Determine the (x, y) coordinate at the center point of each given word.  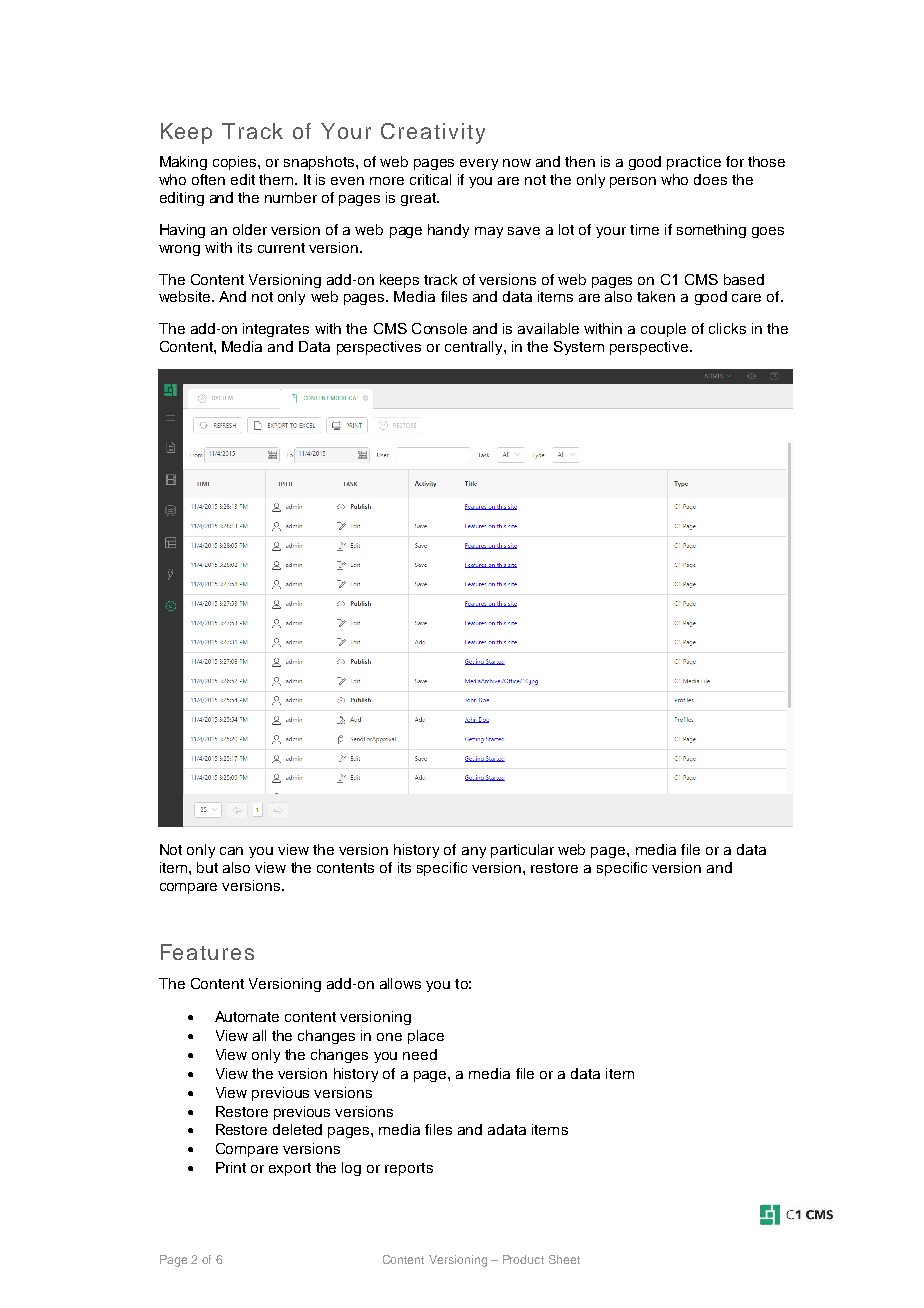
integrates (276, 330)
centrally (475, 348)
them (276, 179)
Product (523, 1259)
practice (694, 163)
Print (231, 1167)
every (479, 164)
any (474, 852)
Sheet (564, 1259)
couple (663, 330)
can (231, 851)
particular (522, 851)
